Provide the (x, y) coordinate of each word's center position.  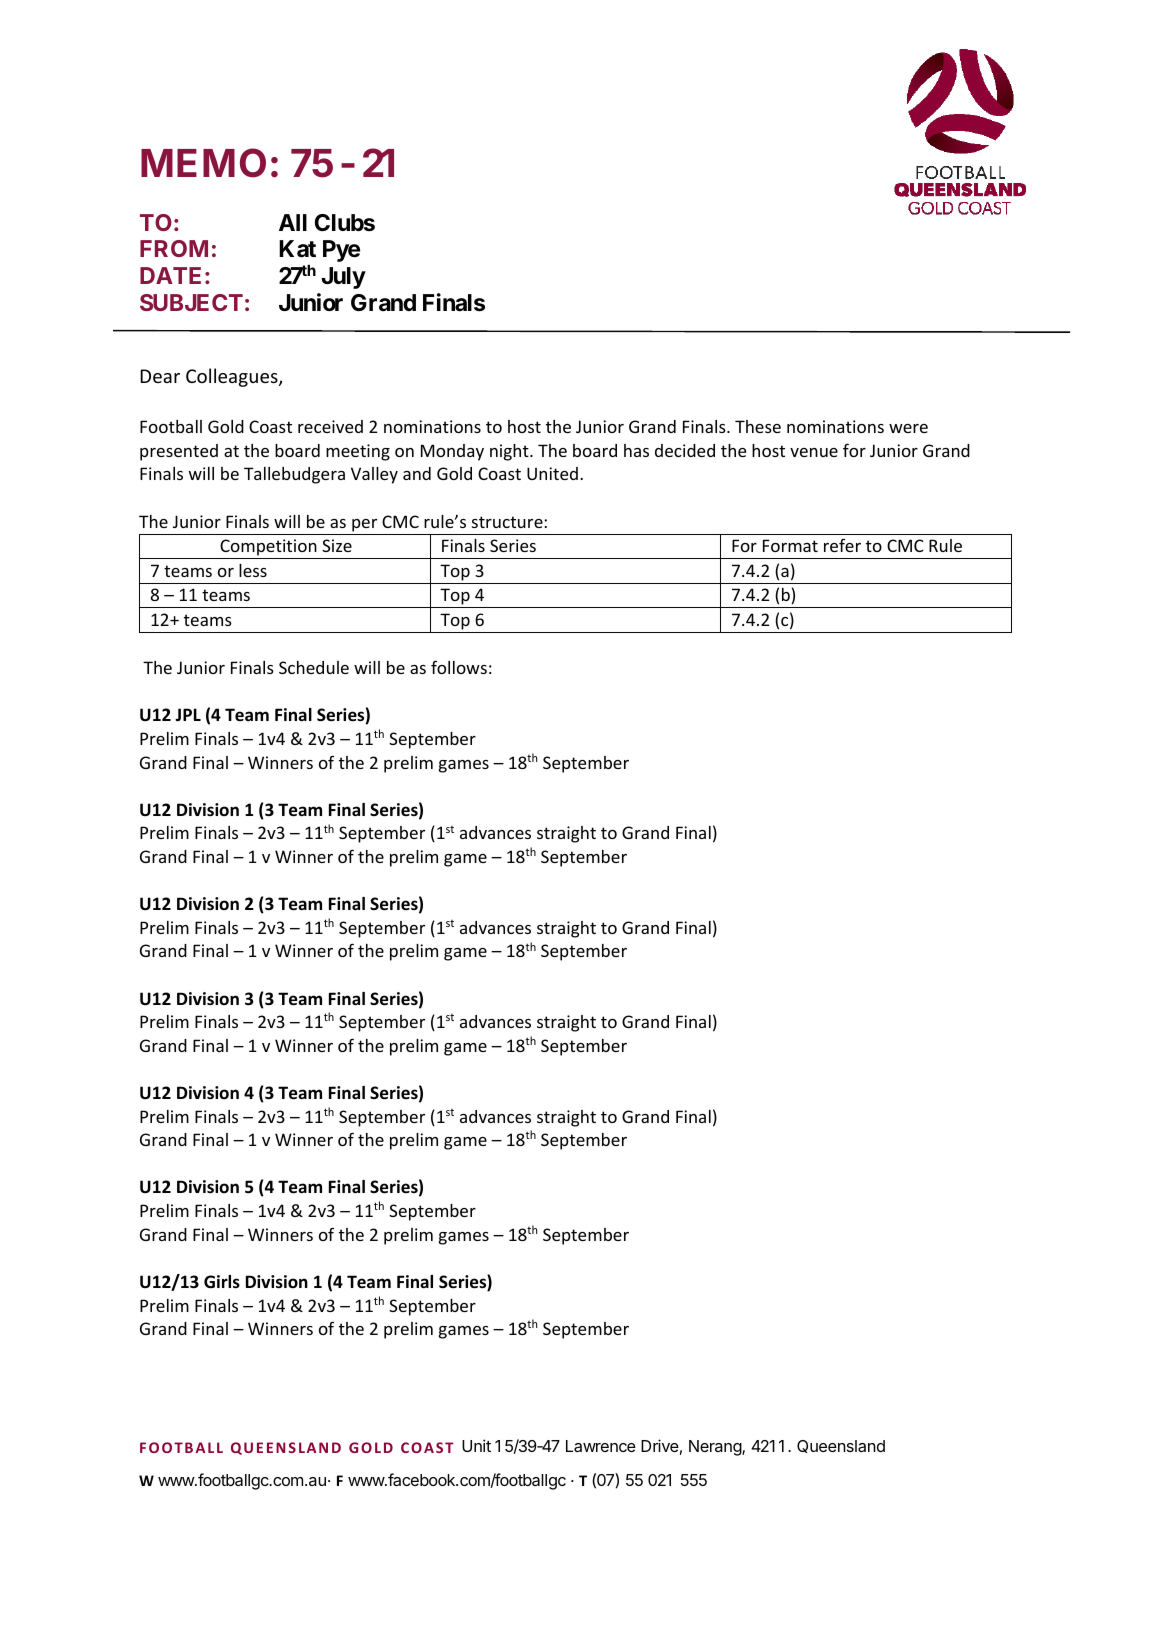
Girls (222, 1282)
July (343, 278)
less (253, 570)
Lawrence (601, 1446)
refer (842, 545)
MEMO (203, 163)
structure (508, 522)
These (758, 426)
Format (790, 545)
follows (459, 667)
